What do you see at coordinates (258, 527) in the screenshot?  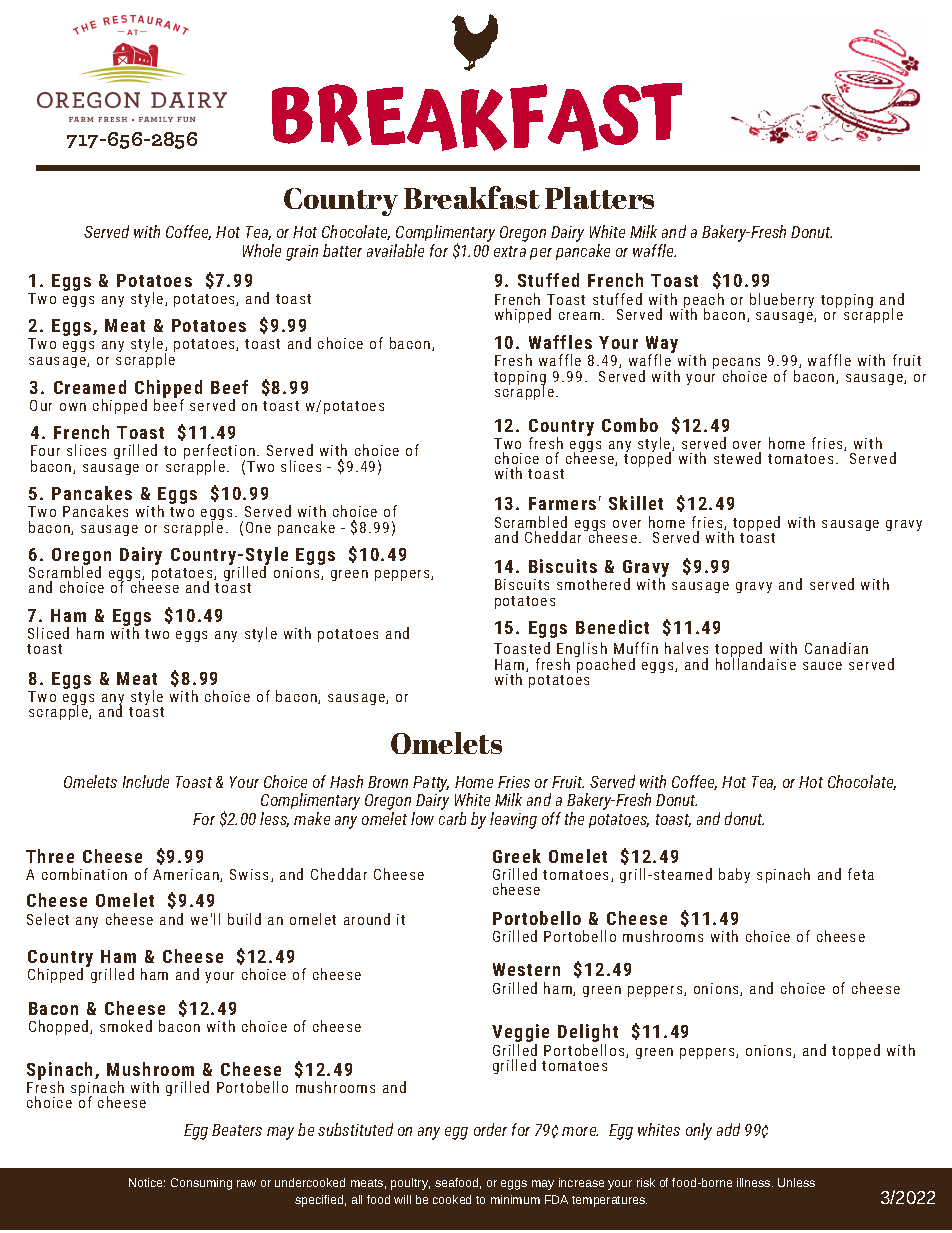 I see `One` at bounding box center [258, 527].
